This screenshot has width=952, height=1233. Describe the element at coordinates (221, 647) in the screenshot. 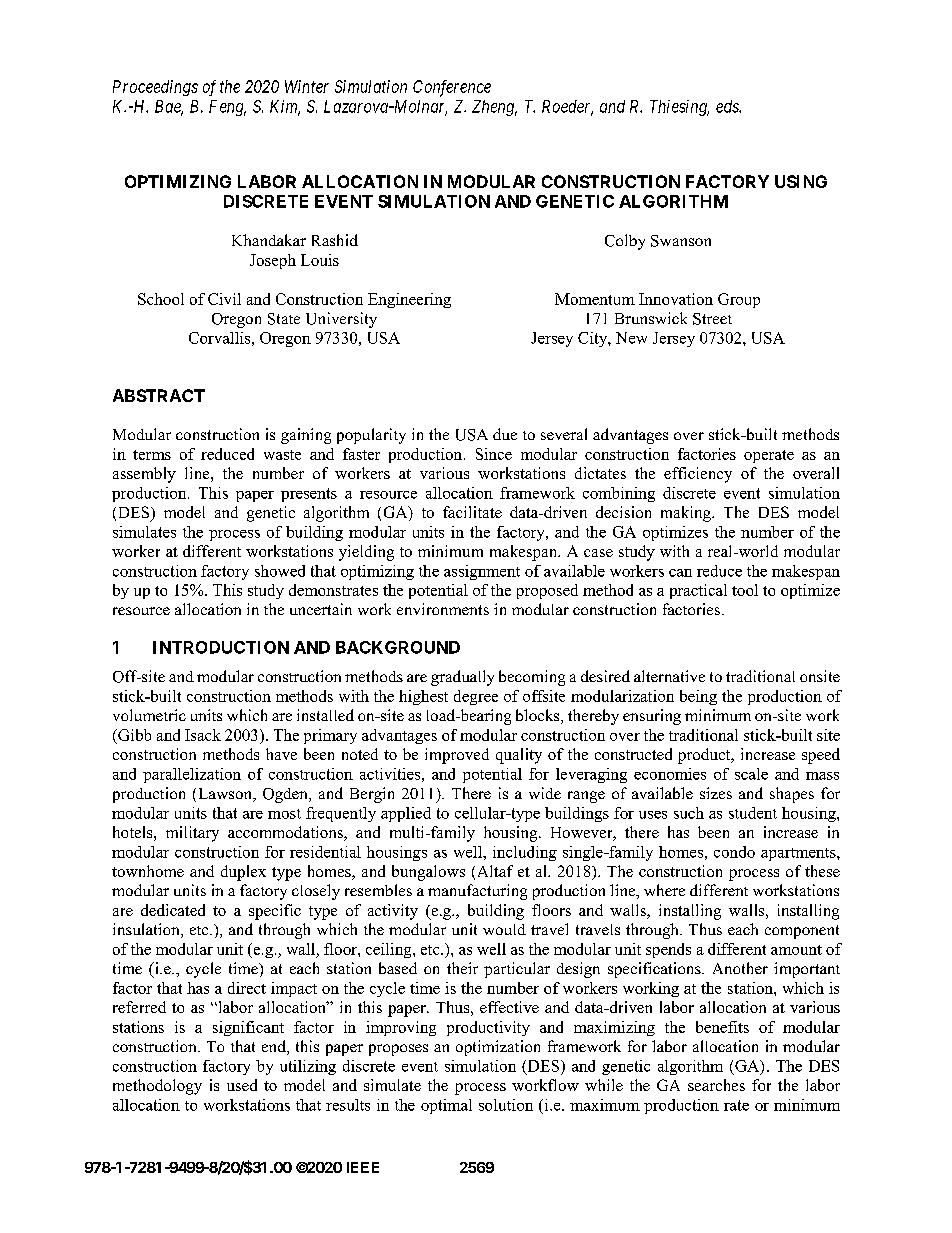

I see `INTRODUCTION` at that location.
